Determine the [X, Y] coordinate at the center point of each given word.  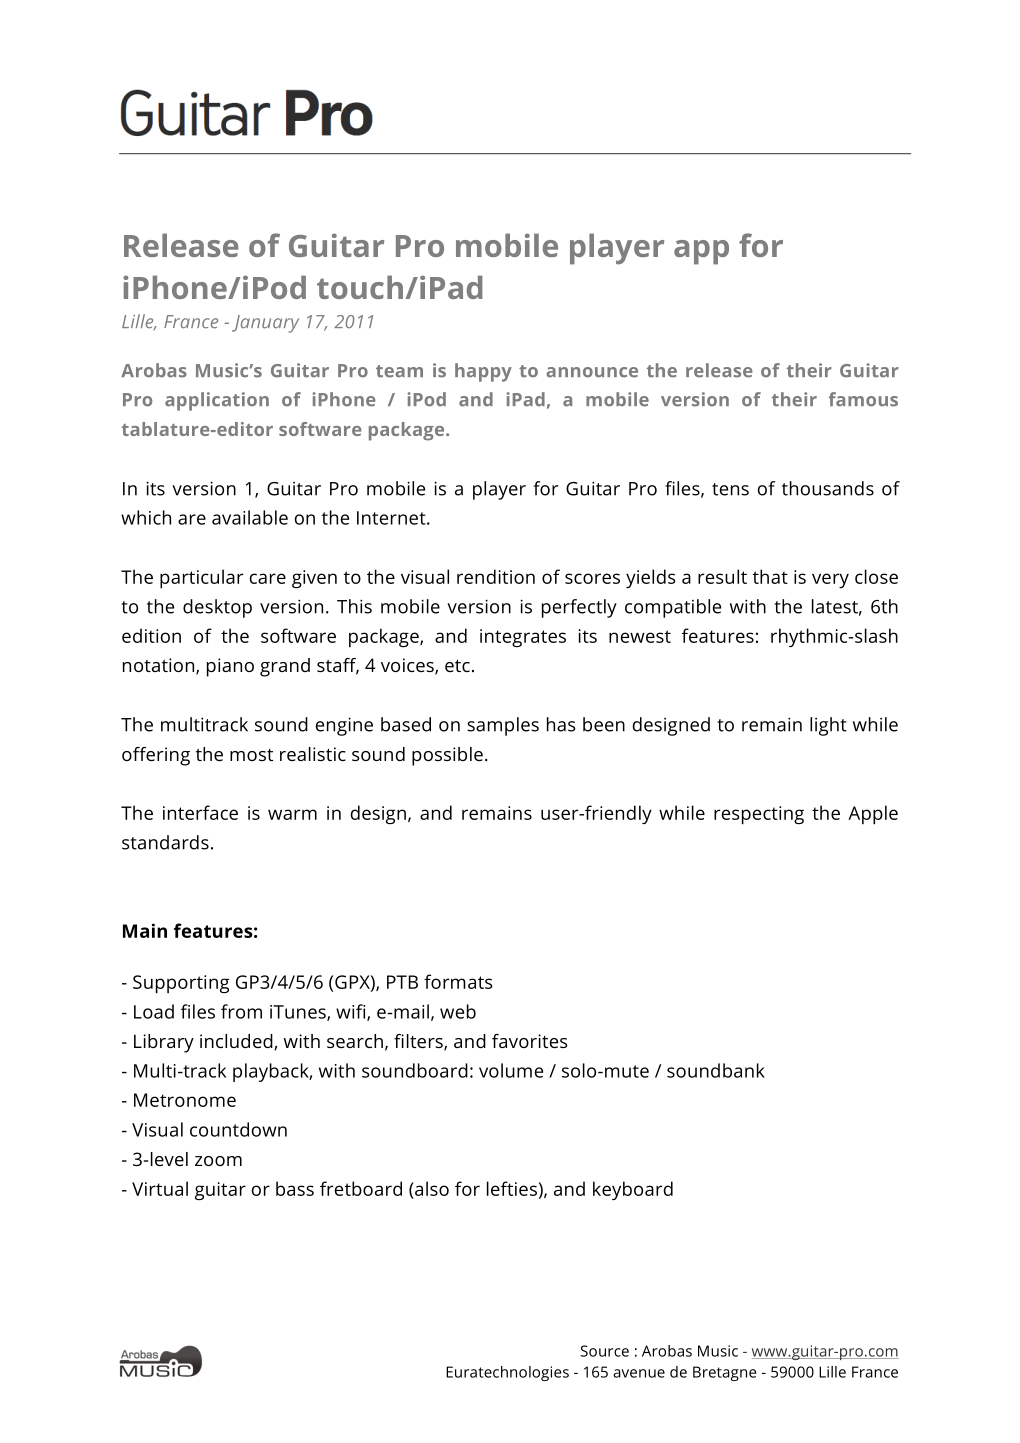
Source [604, 1351]
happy [483, 372]
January [265, 324]
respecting [759, 815]
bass [295, 1188]
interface [200, 812]
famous [863, 399]
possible [447, 756]
